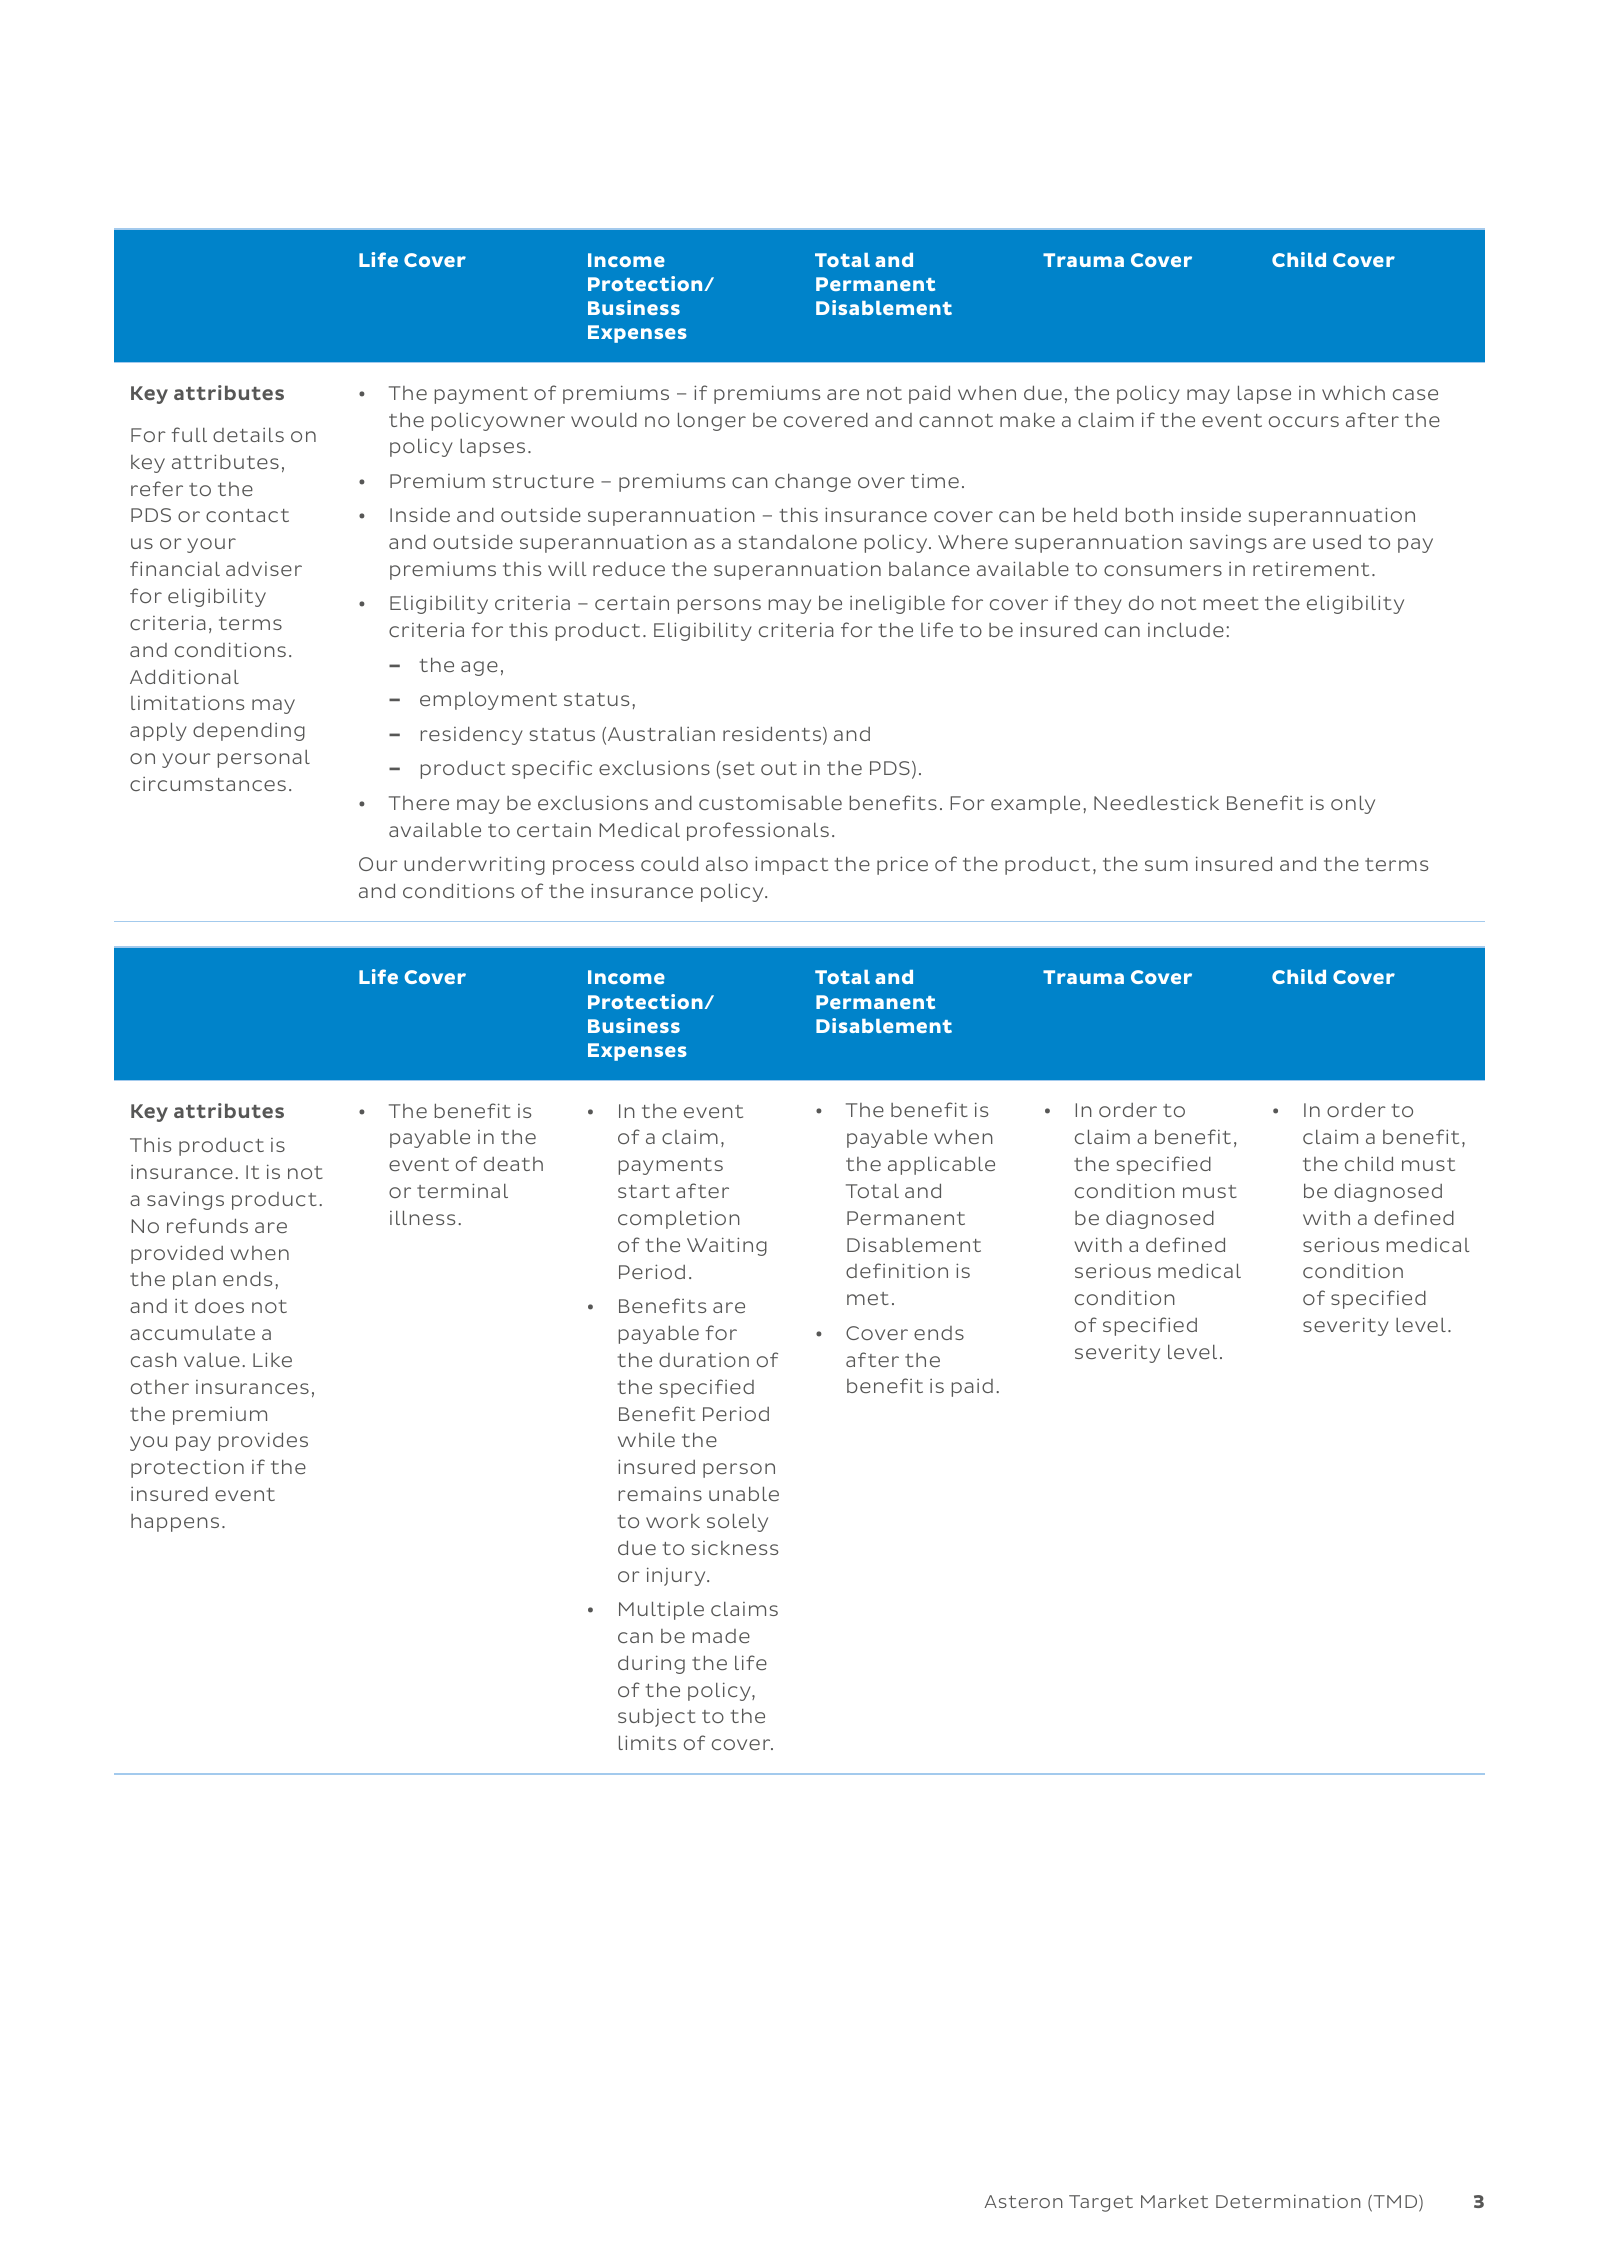 The width and height of the page is (1599, 2261). I want to click on limits, so click(647, 1742).
